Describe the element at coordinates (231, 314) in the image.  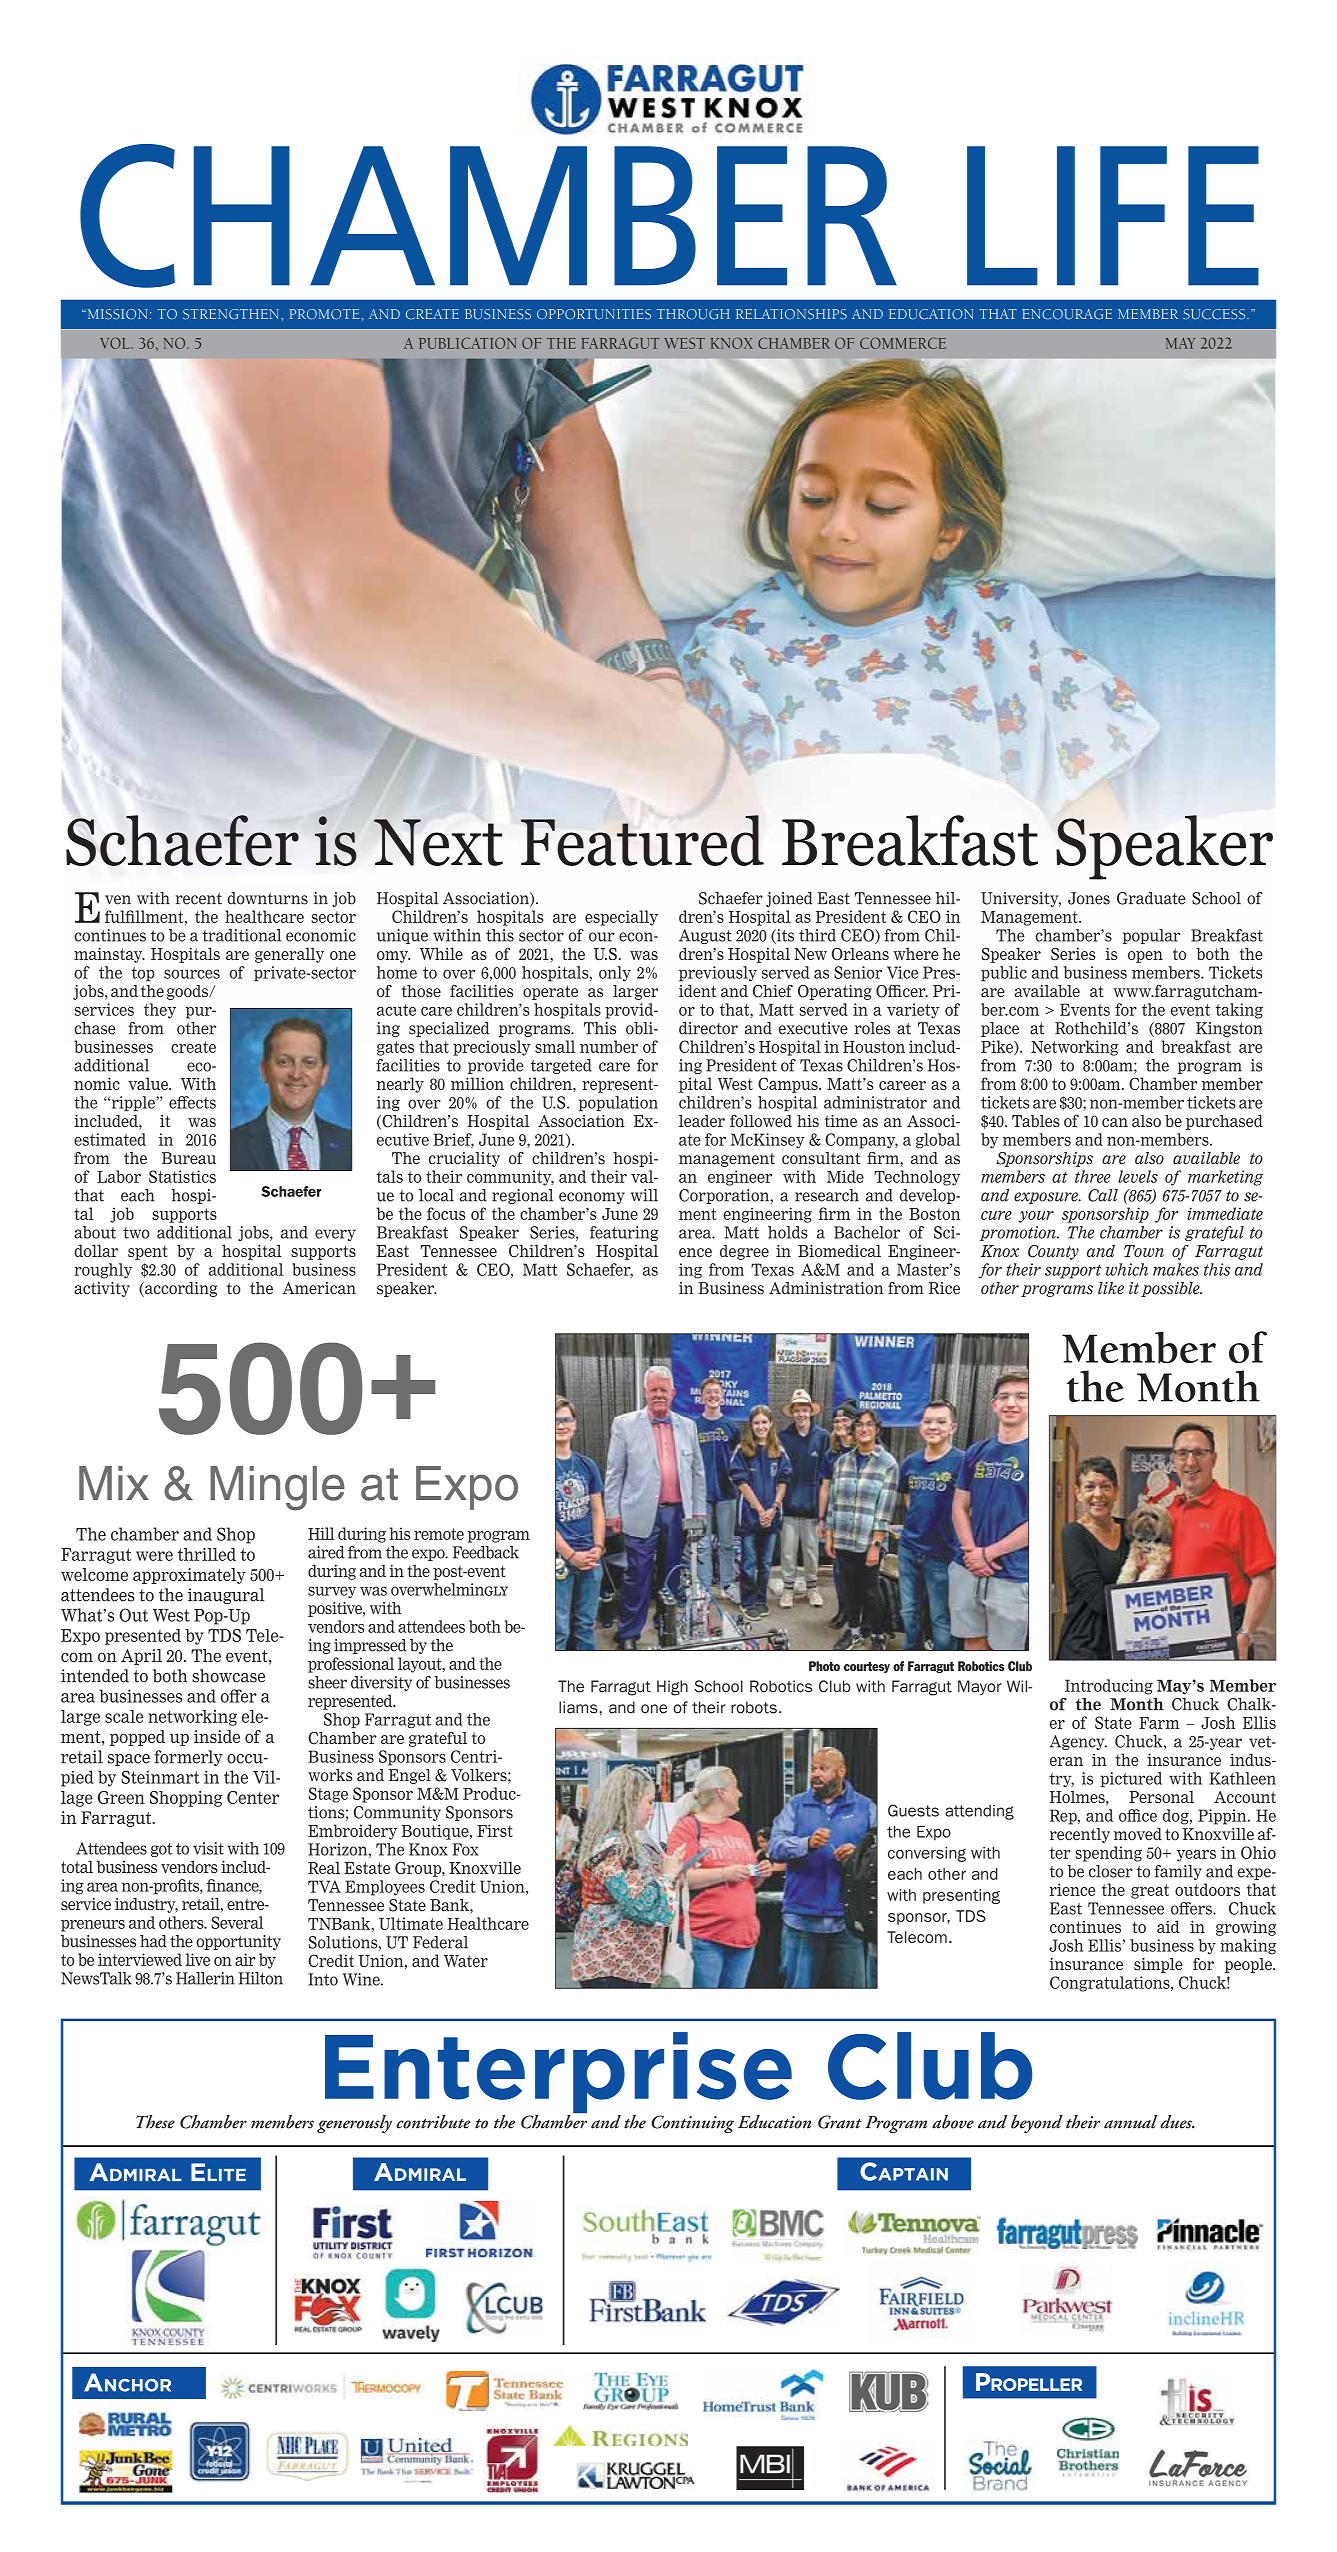
I see `STRENGTHEN` at that location.
